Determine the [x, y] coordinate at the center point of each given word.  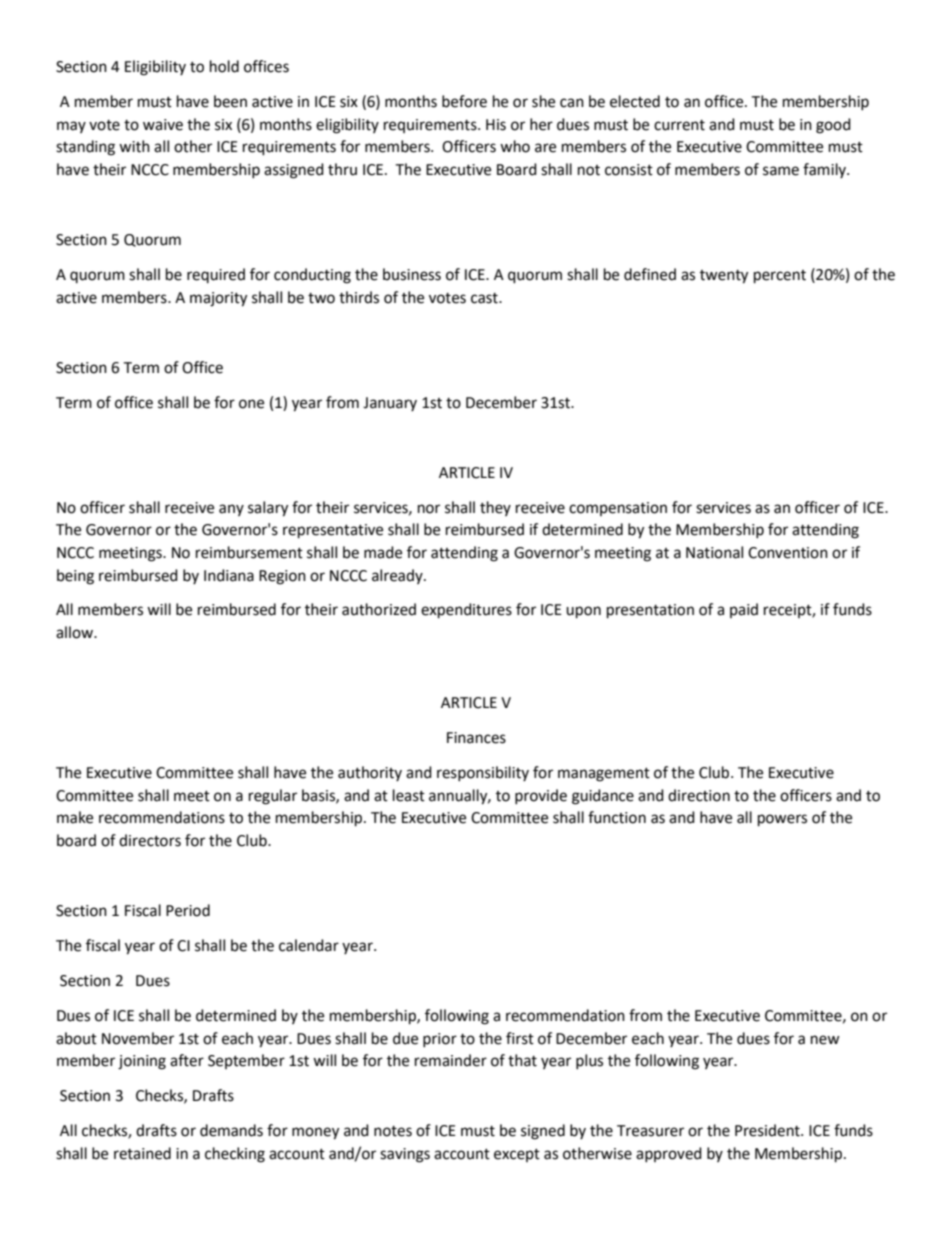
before [464, 101]
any [231, 510]
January [390, 404]
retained [142, 1153]
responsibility [483, 773]
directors [150, 840]
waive [163, 125]
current [679, 125]
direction [699, 795]
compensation [618, 509]
